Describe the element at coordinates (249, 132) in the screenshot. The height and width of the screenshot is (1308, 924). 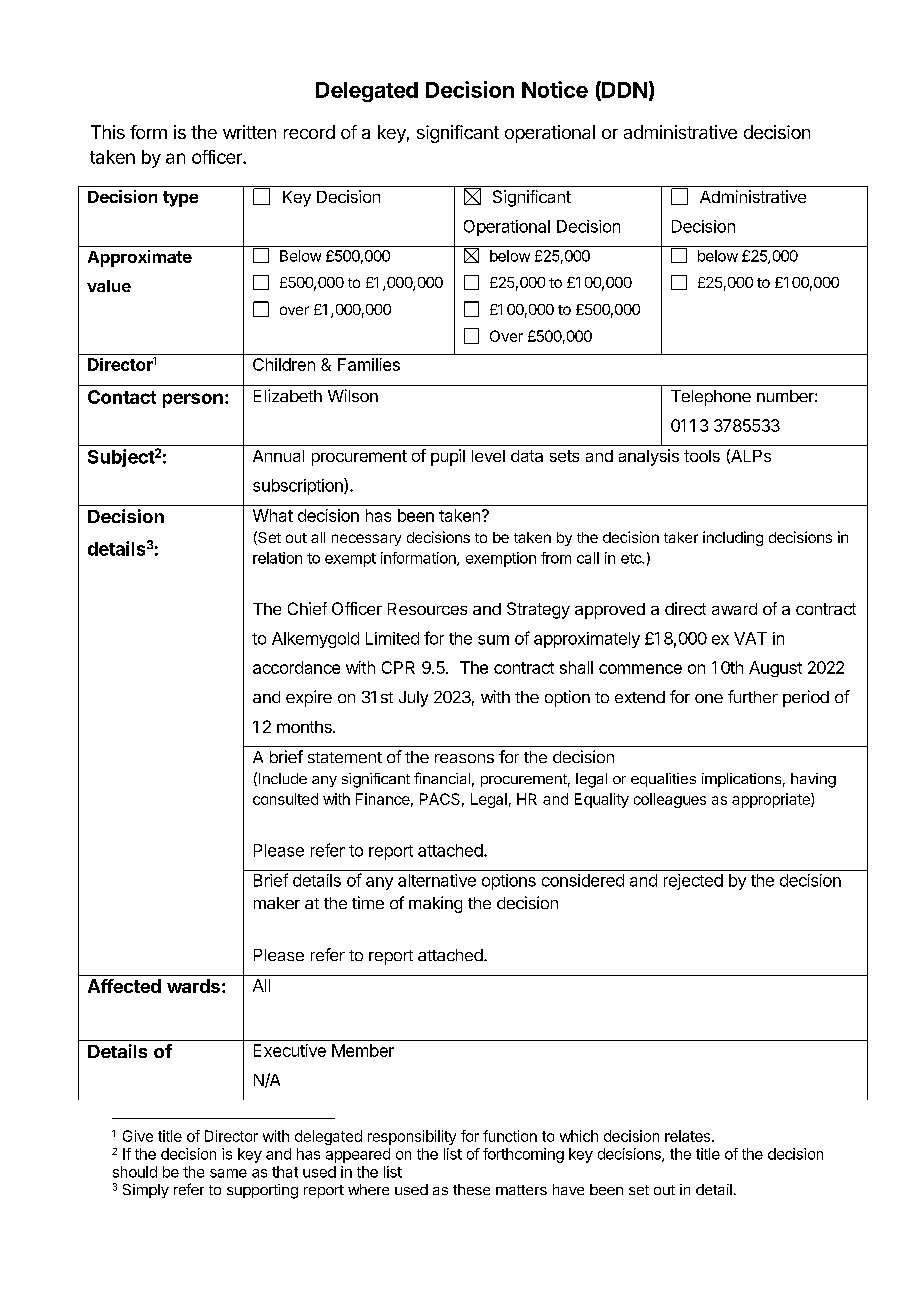
I see `written` at that location.
